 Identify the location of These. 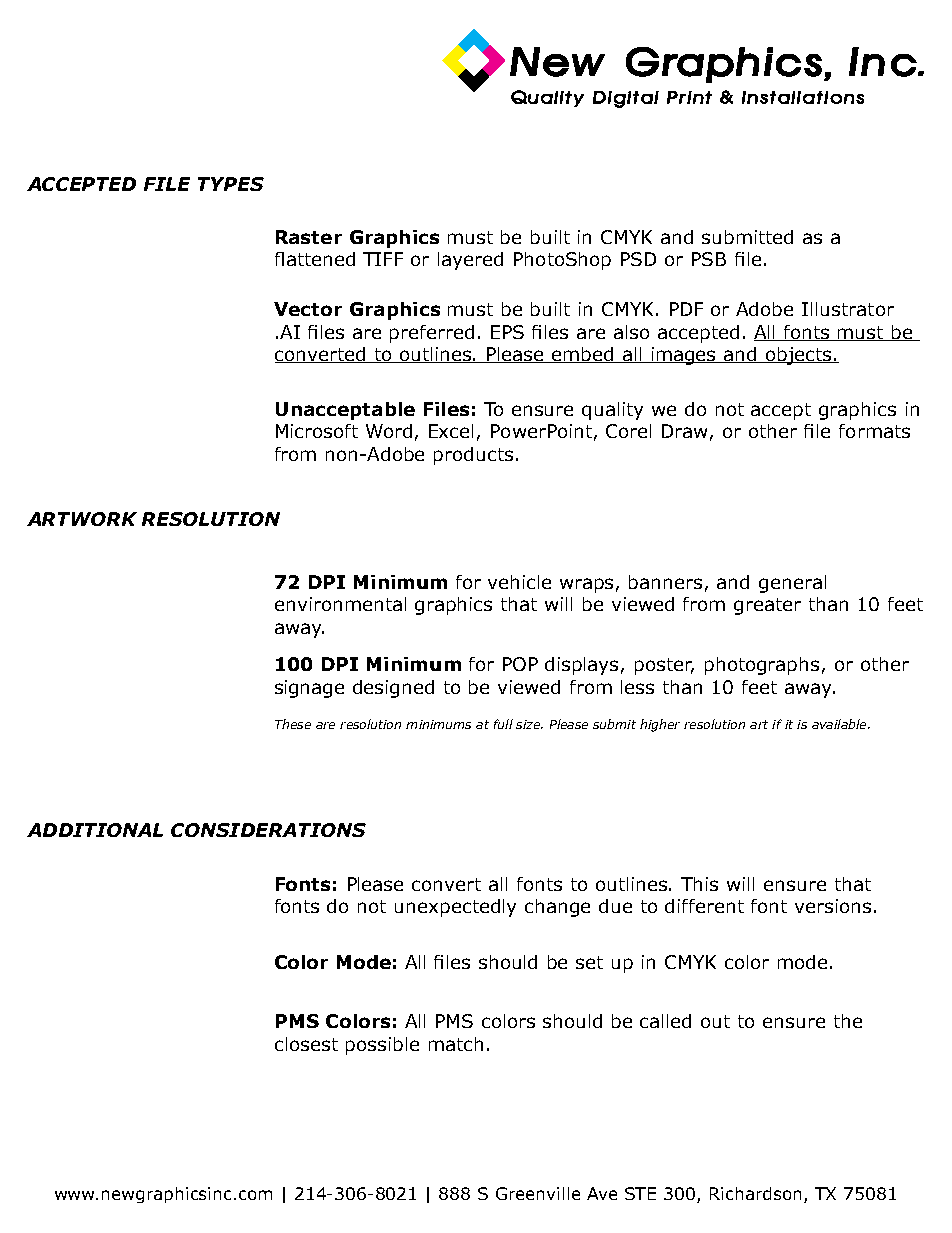
(293, 724).
